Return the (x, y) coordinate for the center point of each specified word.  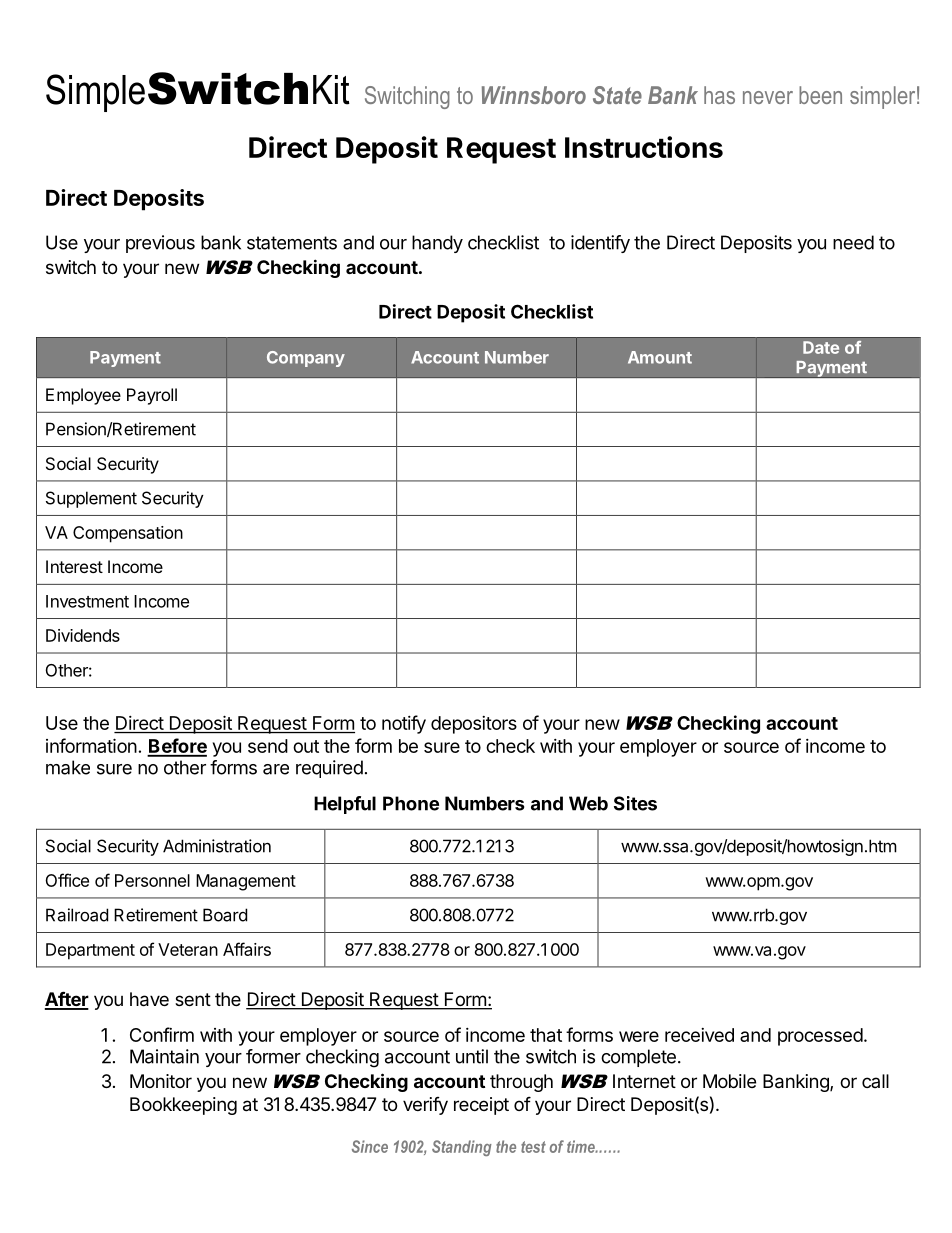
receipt (481, 1106)
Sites (635, 803)
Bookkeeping (183, 1106)
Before (177, 747)
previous (160, 244)
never (768, 97)
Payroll (152, 396)
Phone (411, 803)
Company (306, 359)
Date (821, 347)
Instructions (644, 147)
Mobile (729, 1081)
